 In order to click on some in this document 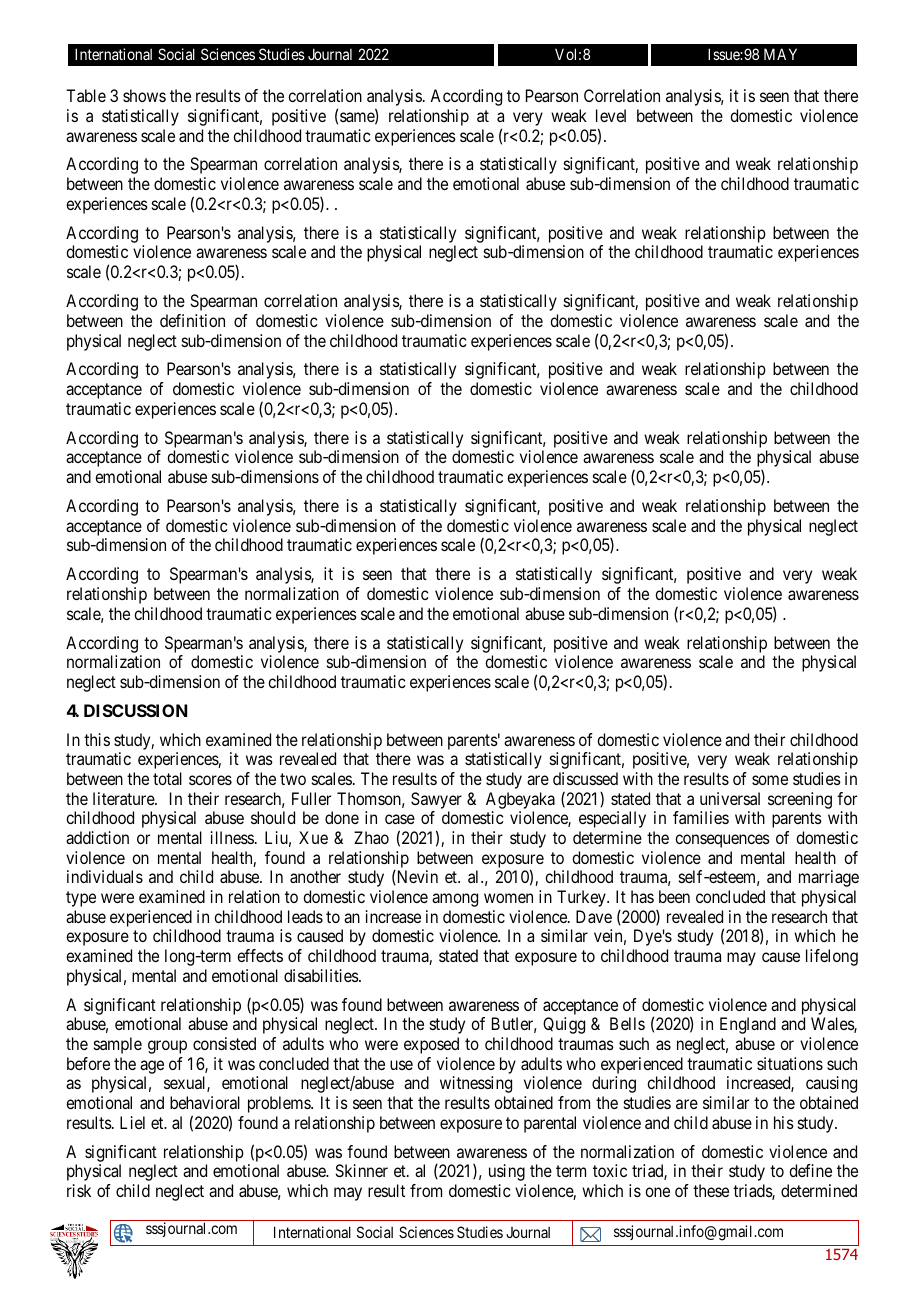, I will do `click(770, 780)`.
